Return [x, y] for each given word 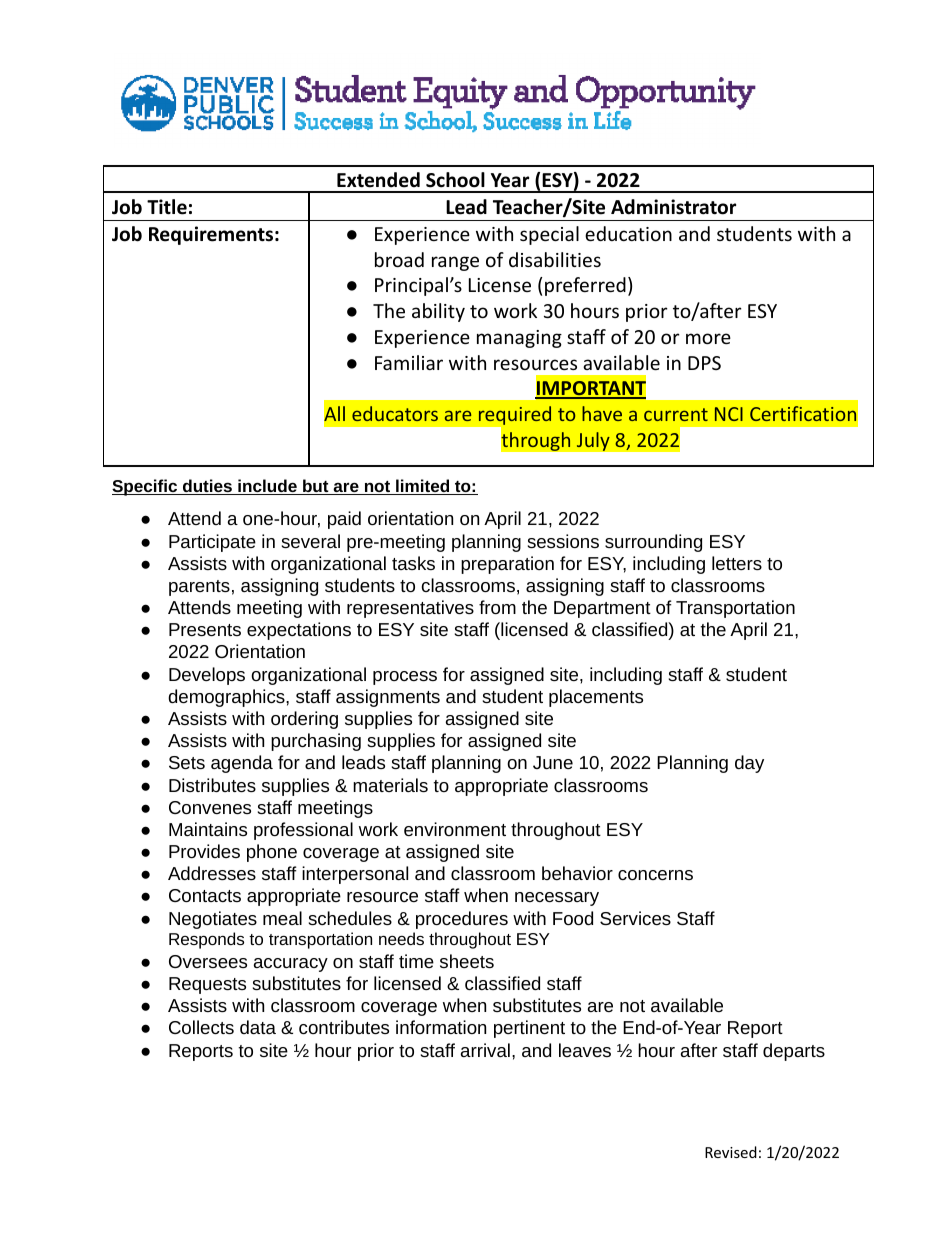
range [455, 263]
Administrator [673, 207]
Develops [207, 676]
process [405, 678]
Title [167, 207]
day [749, 764]
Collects [201, 1027]
